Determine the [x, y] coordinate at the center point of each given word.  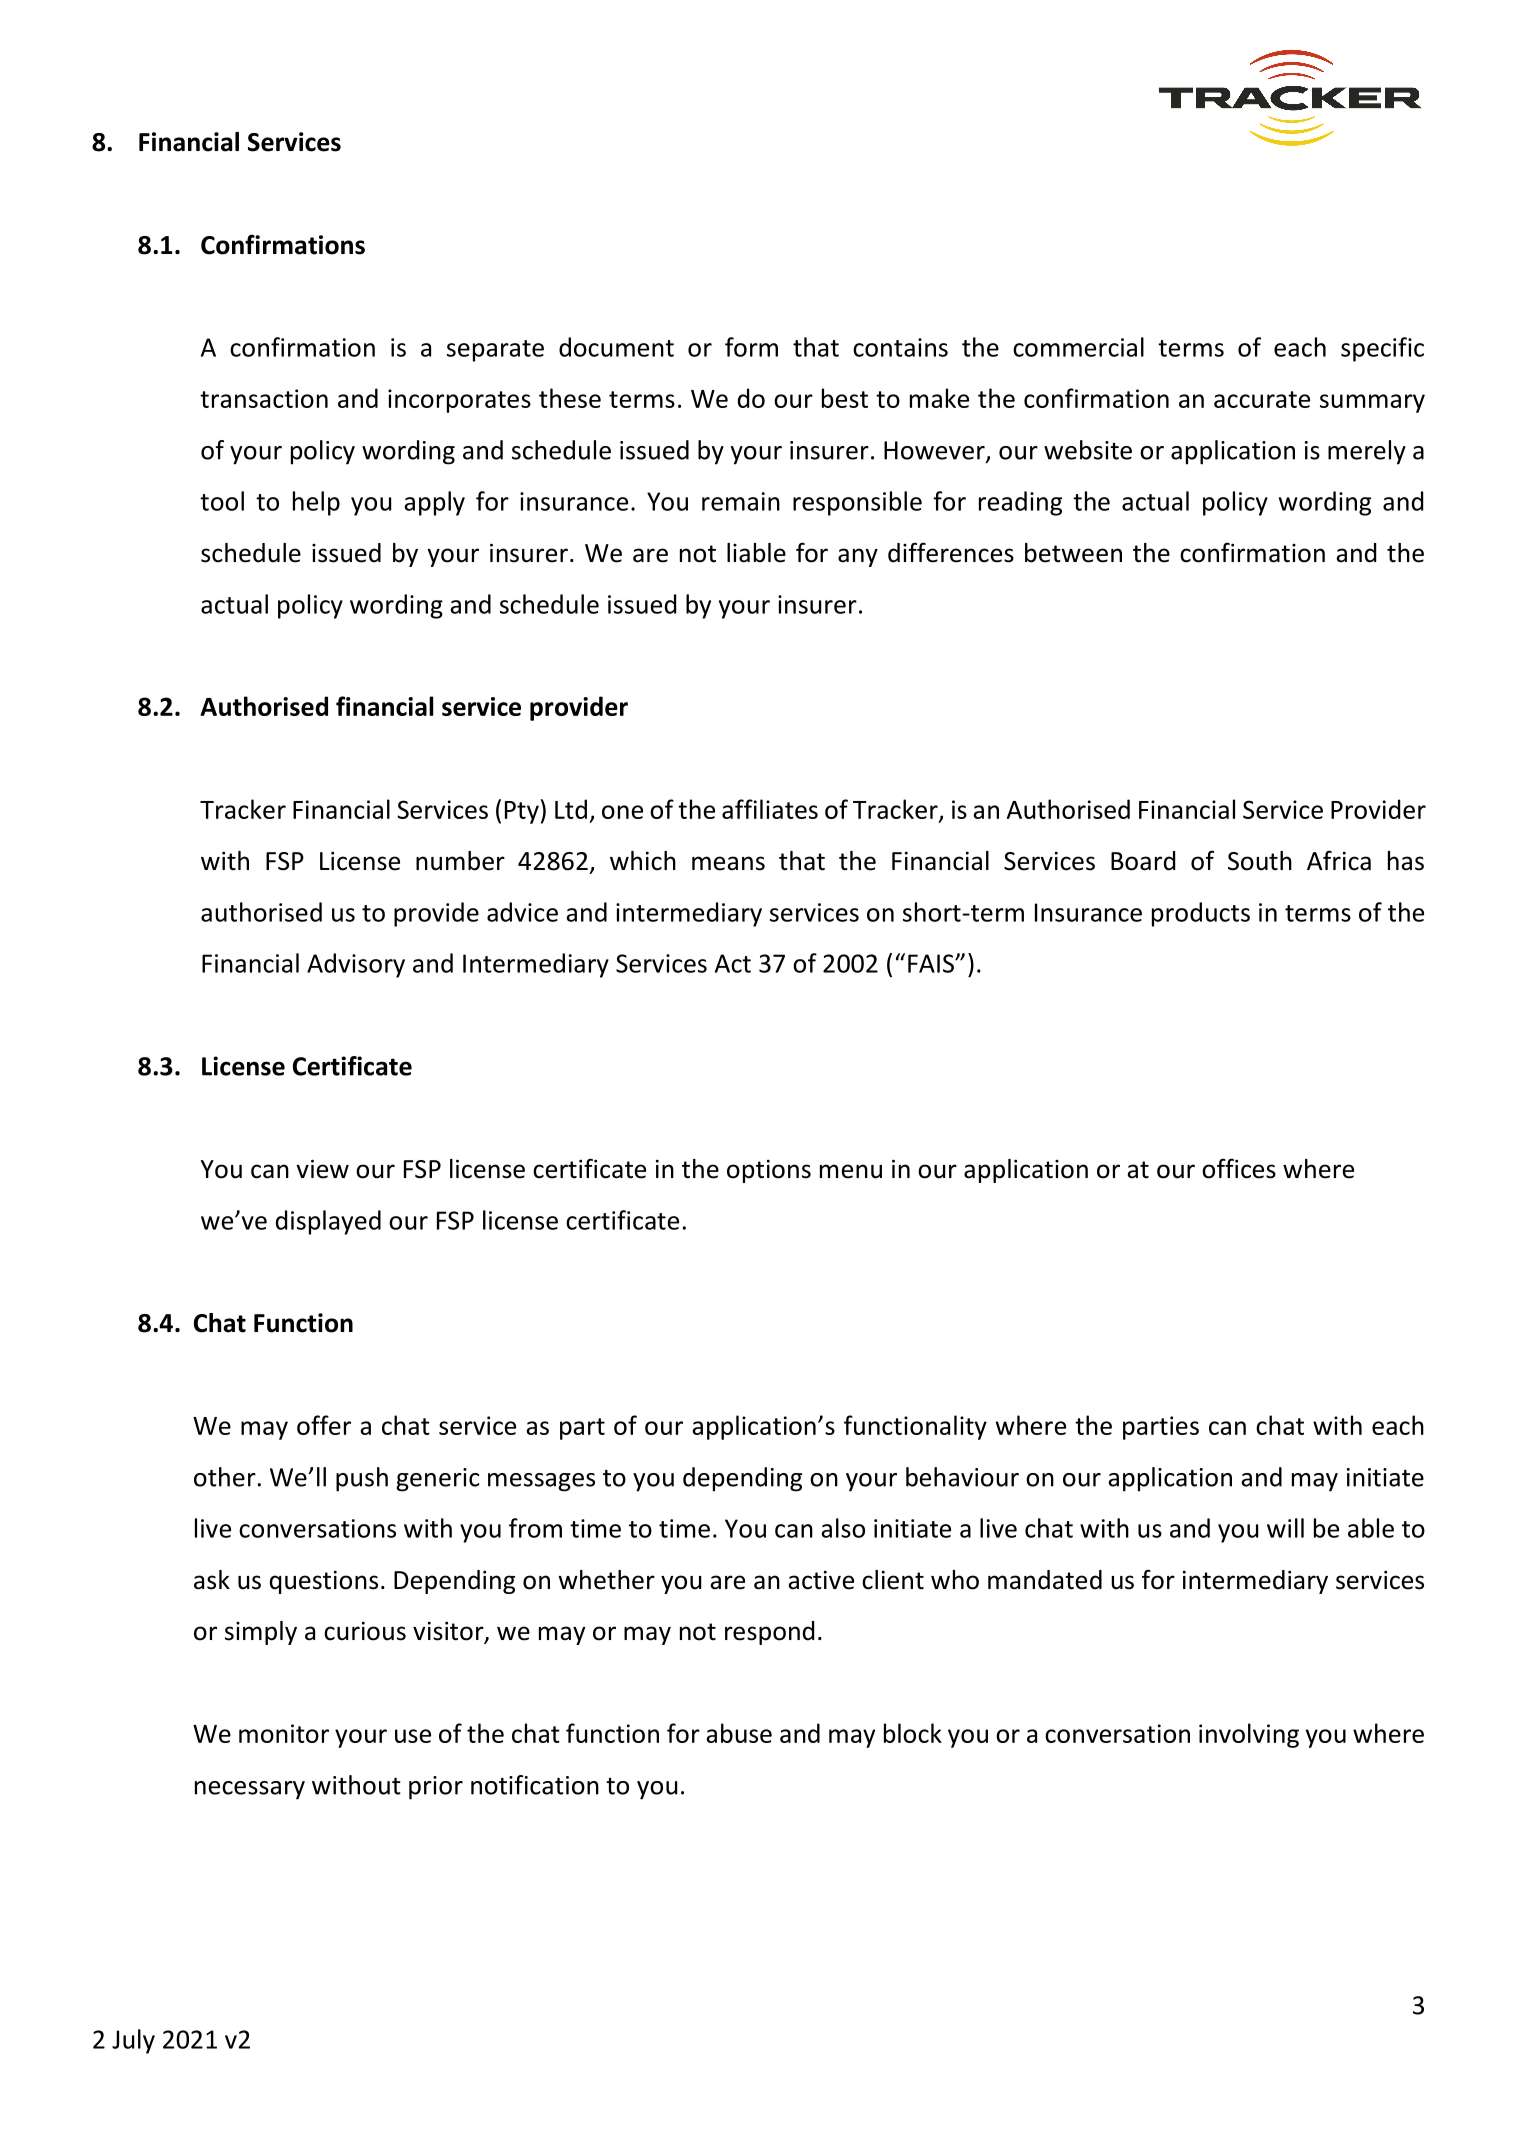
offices [1239, 1168]
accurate [1262, 399]
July [133, 2041]
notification [535, 1785]
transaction [264, 398]
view [322, 1169]
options [769, 1171]
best [845, 398]
